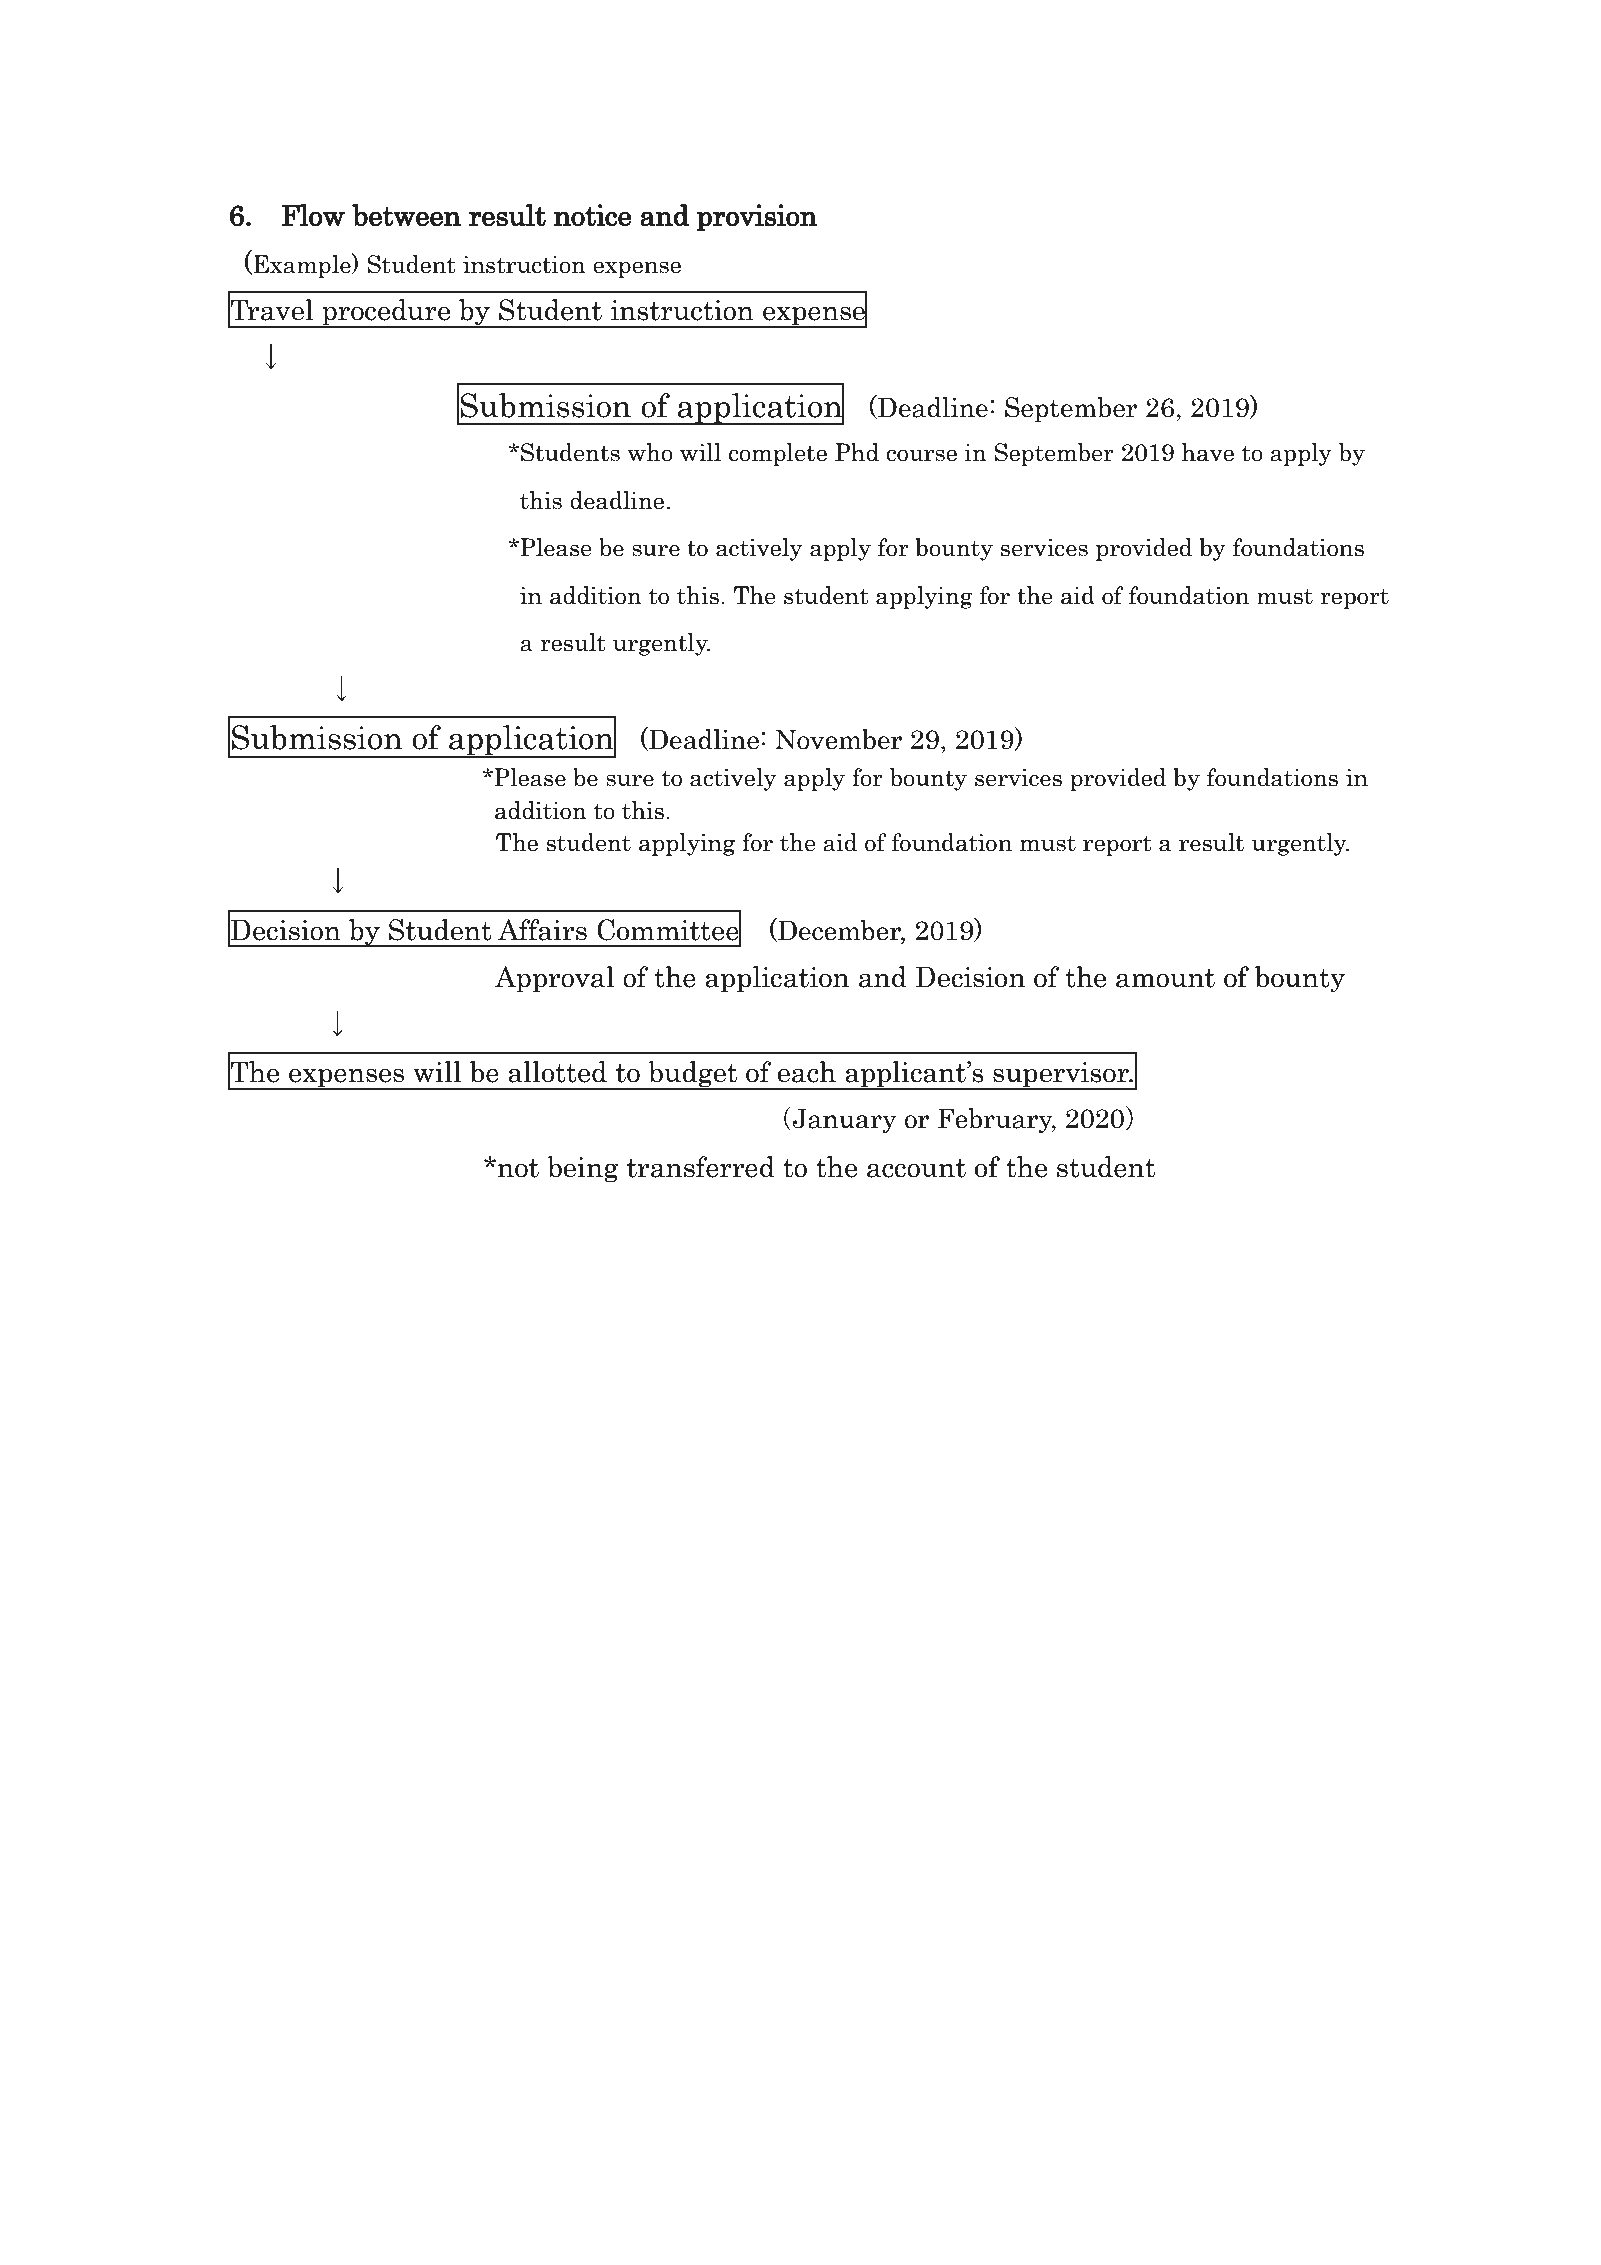  Describe the element at coordinates (1208, 452) in the document. I see `have` at that location.
